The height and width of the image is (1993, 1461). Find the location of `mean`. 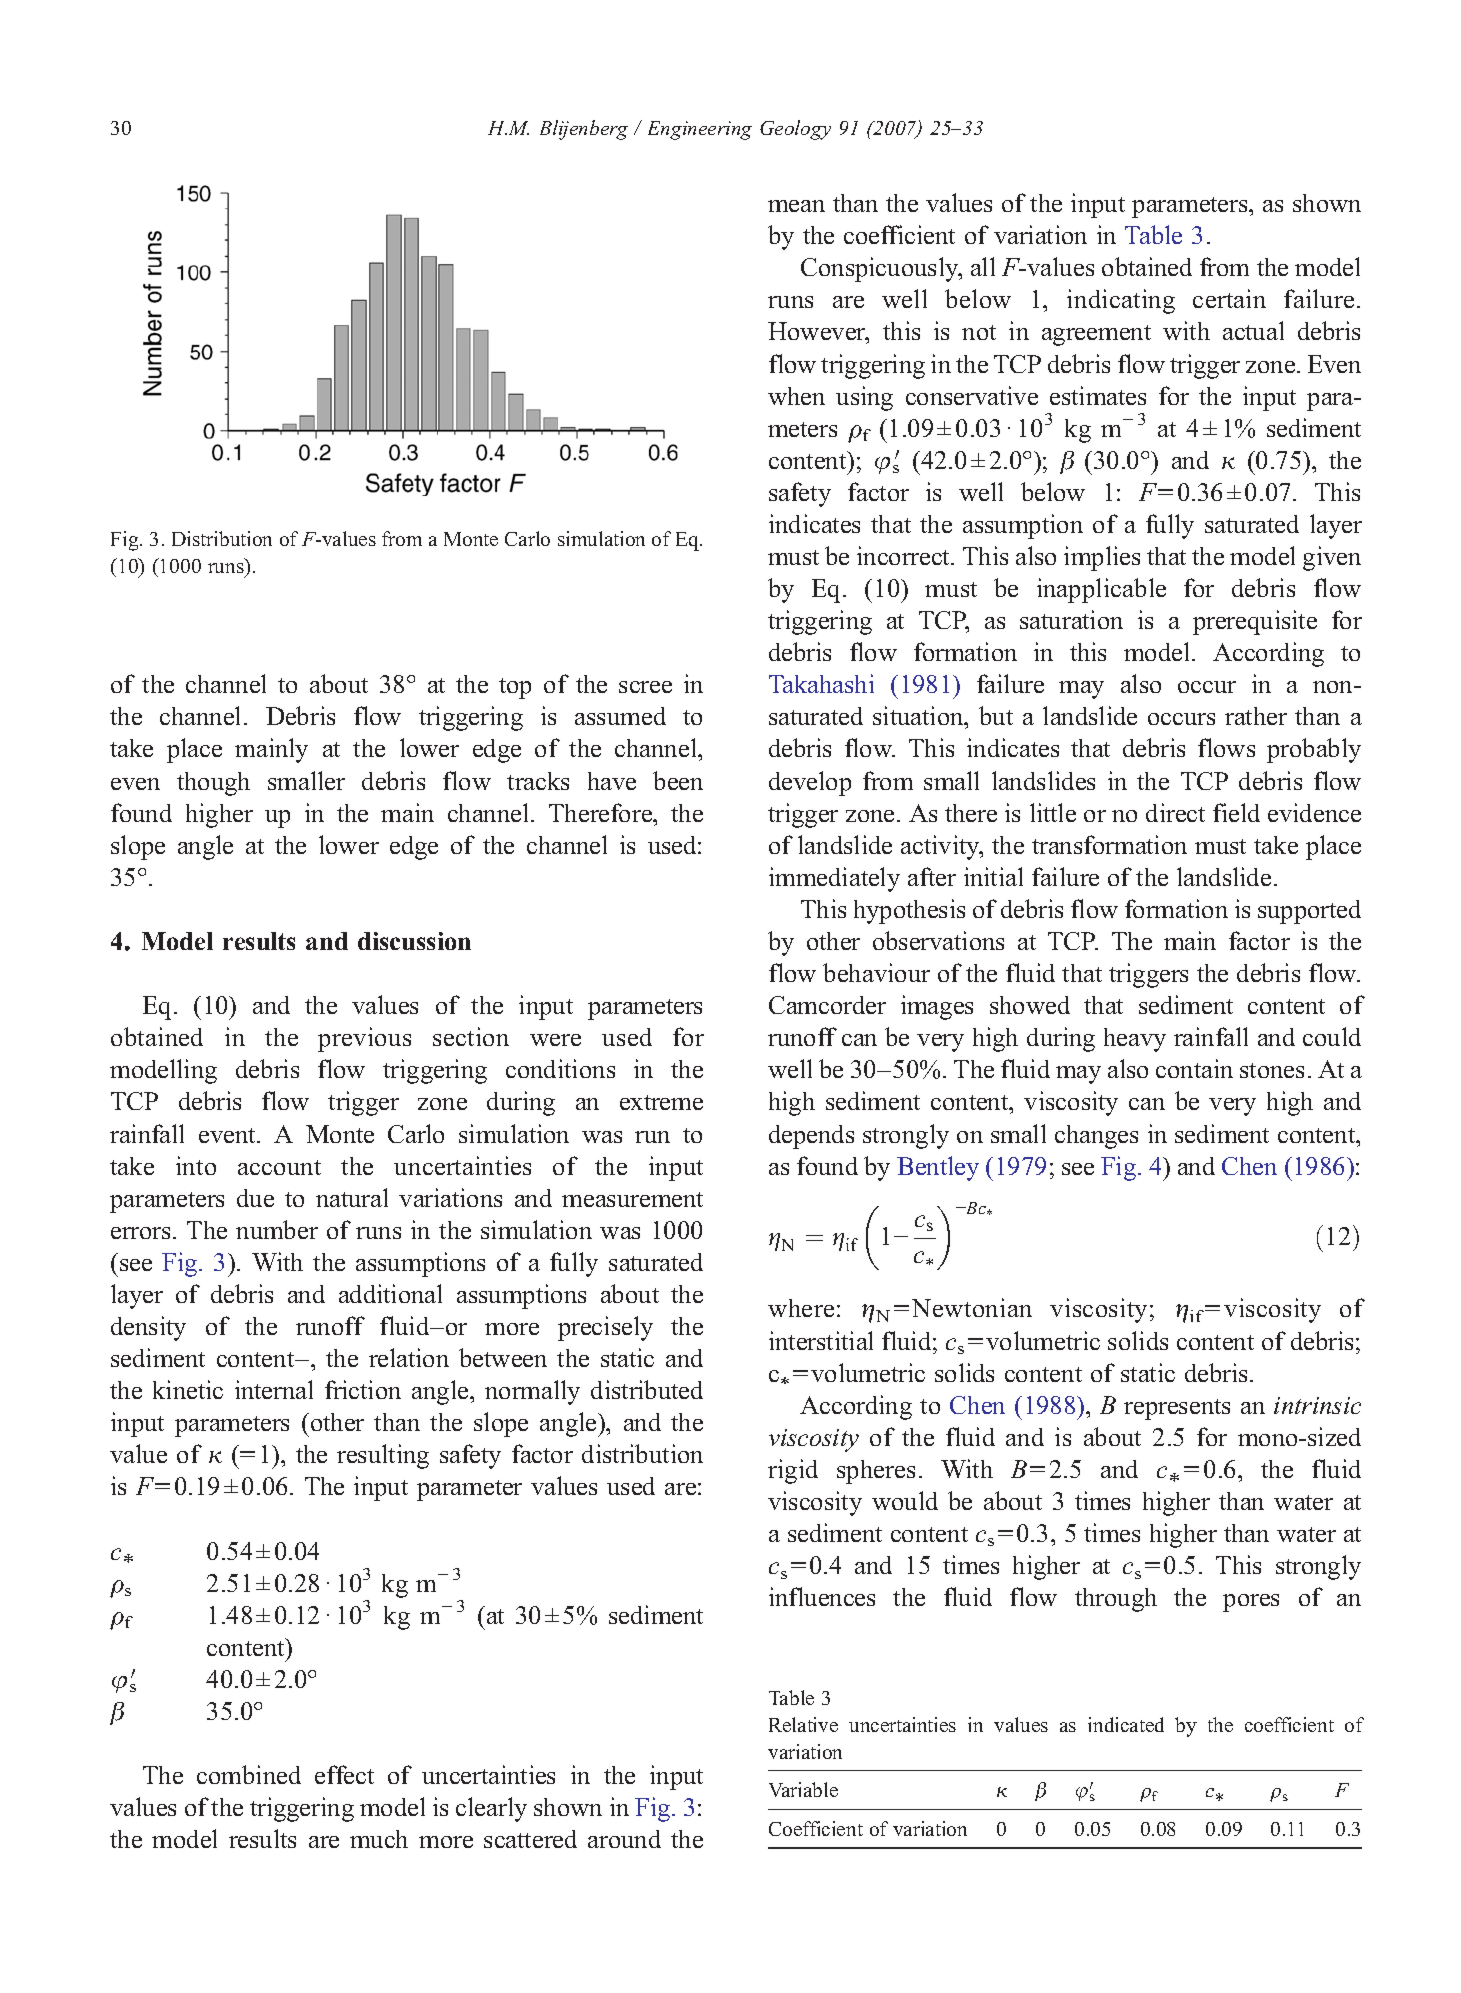

mean is located at coordinates (796, 206).
